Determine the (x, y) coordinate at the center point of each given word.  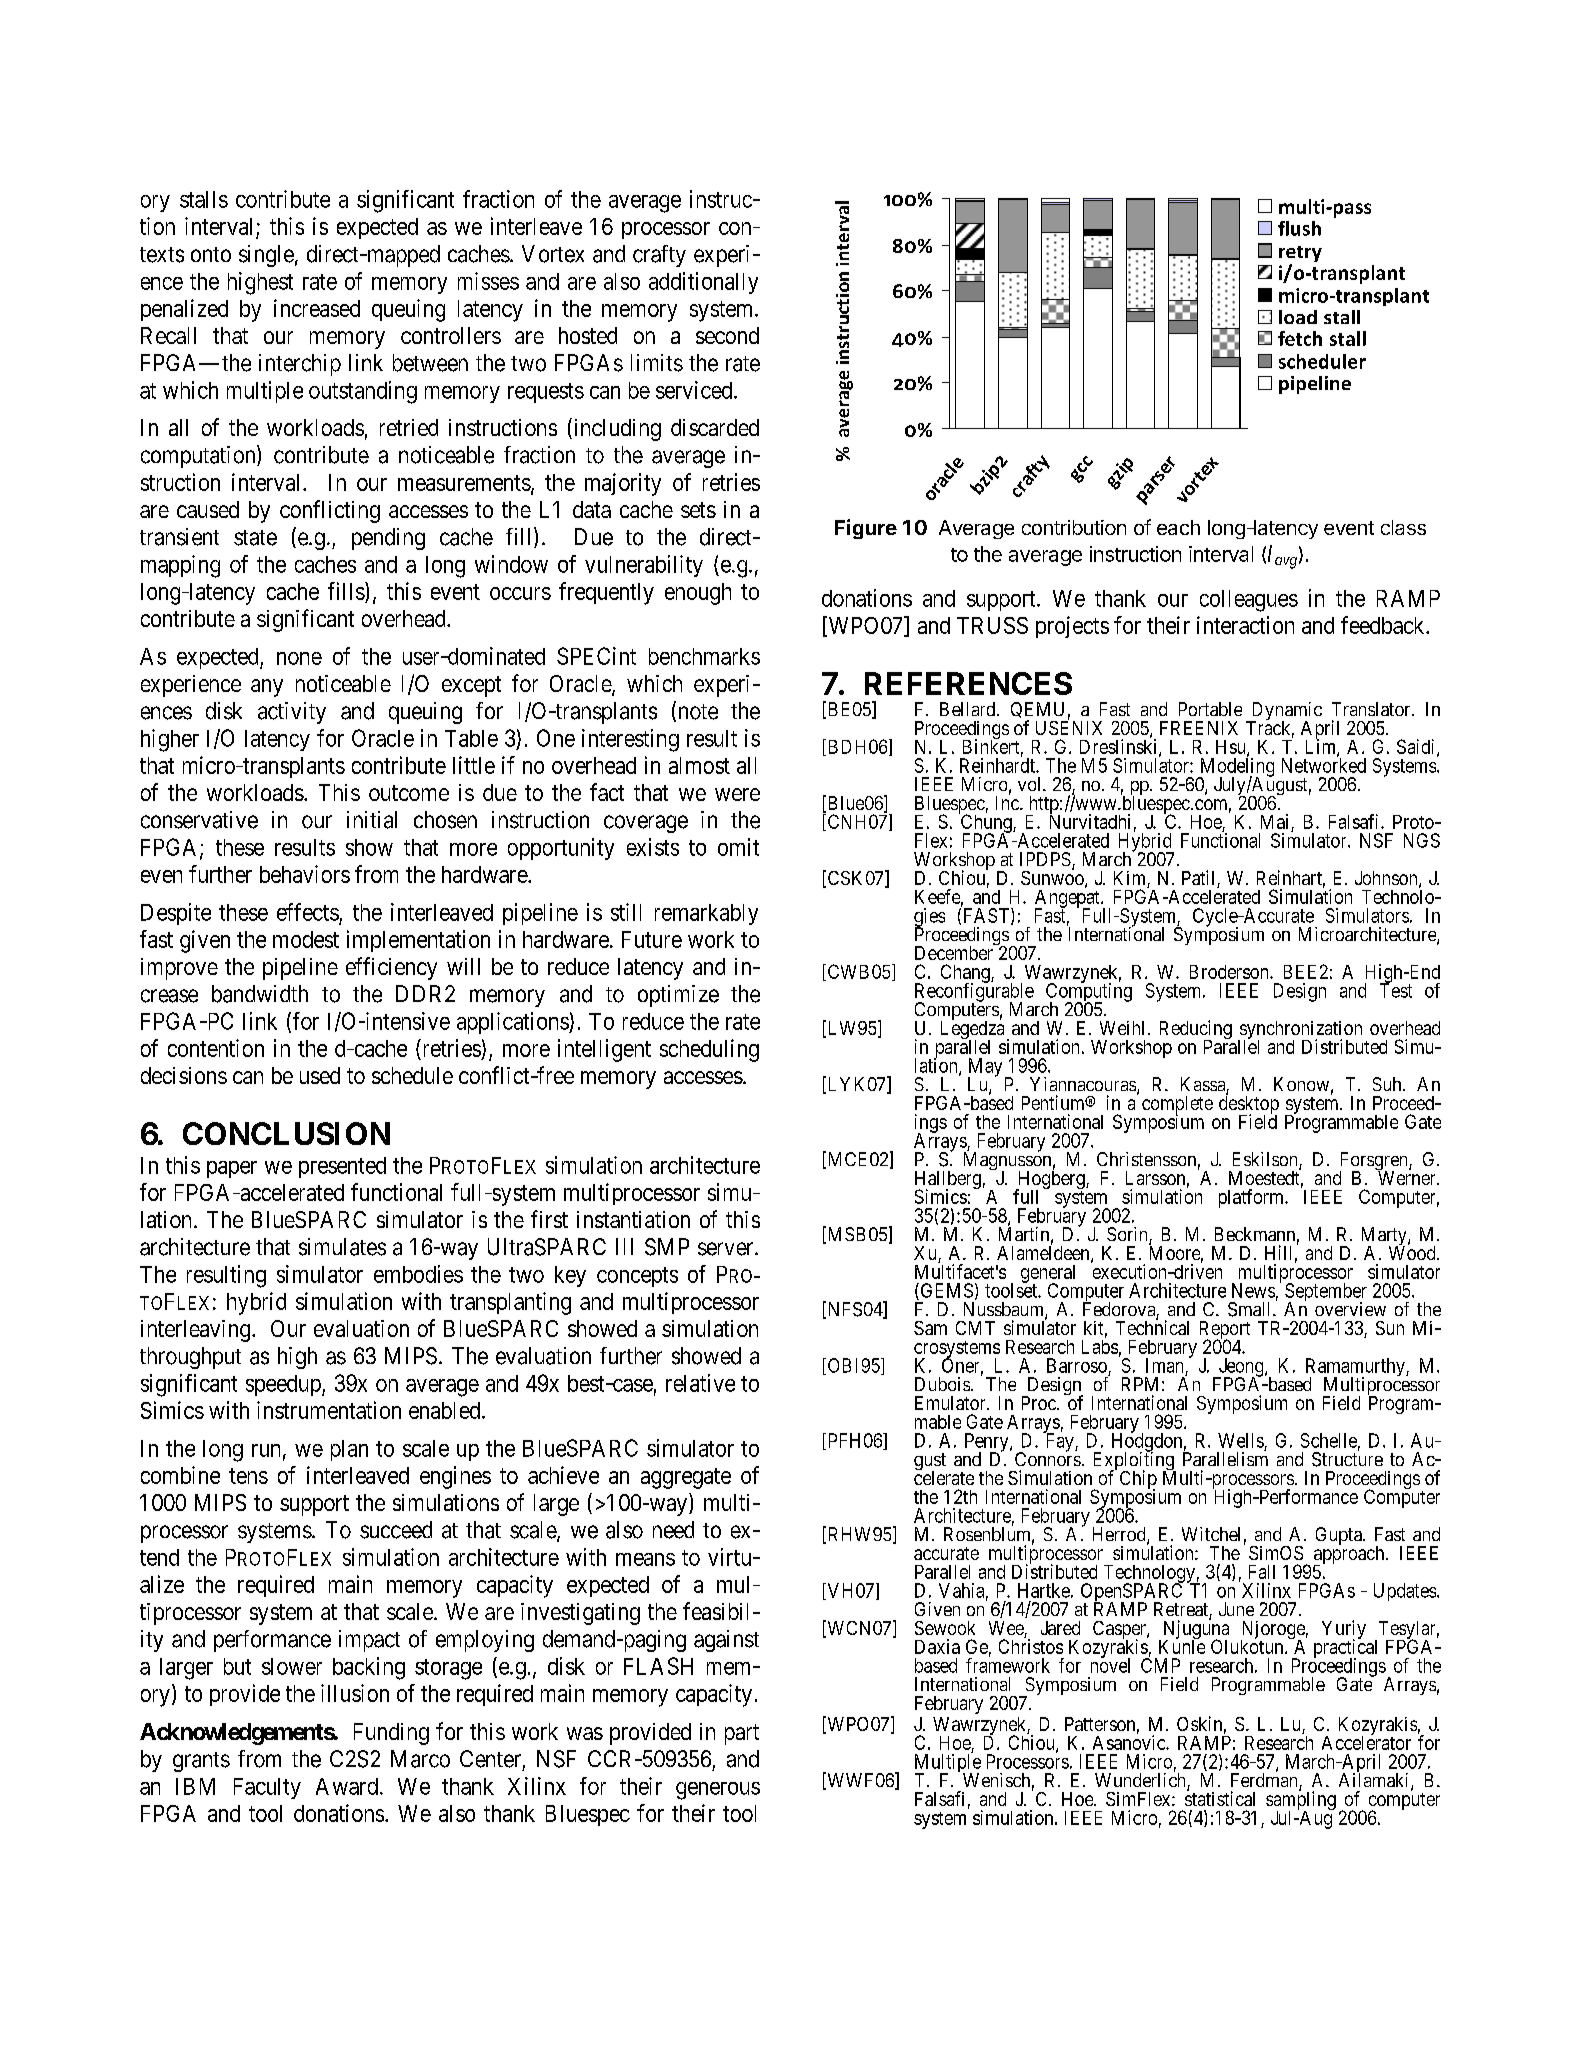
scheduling (709, 1050)
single (266, 256)
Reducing (1196, 1031)
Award (347, 1786)
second (727, 335)
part (742, 1734)
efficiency (391, 968)
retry (1300, 255)
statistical (1220, 1798)
